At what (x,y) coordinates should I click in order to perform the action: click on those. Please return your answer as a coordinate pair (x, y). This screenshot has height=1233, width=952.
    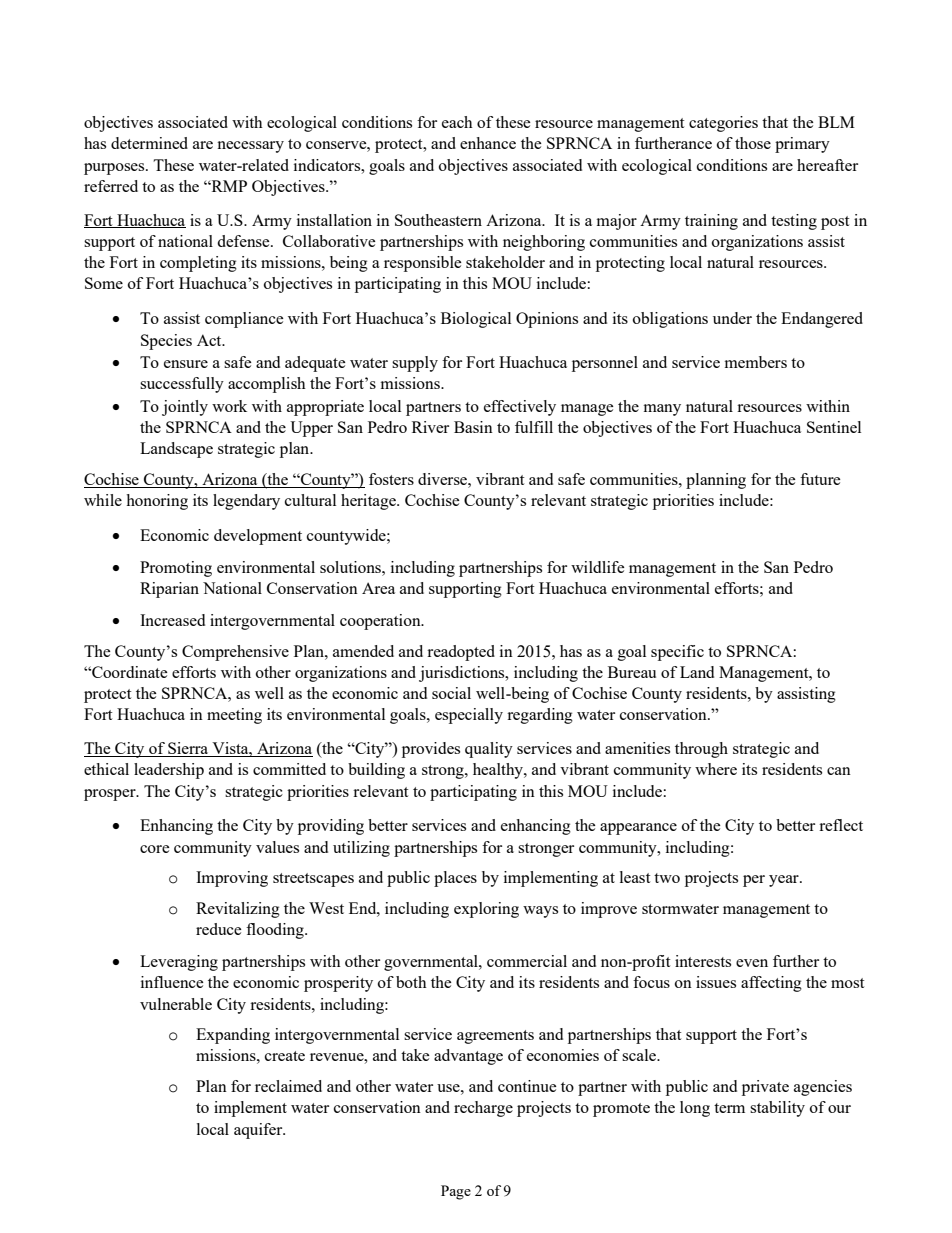
    Looking at the image, I should click on (753, 143).
